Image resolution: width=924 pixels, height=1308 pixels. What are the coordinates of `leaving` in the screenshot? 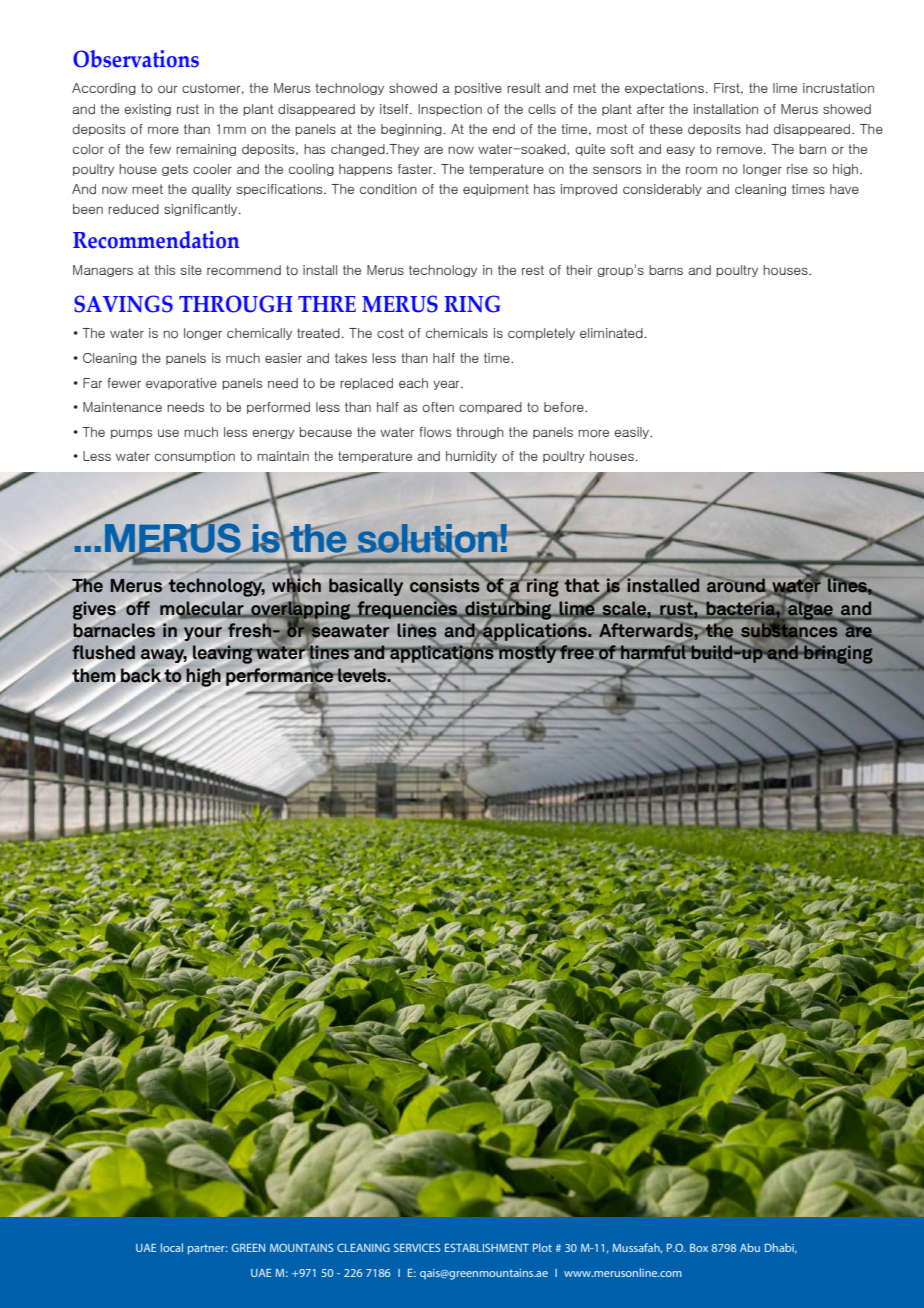 It's located at (223, 654).
